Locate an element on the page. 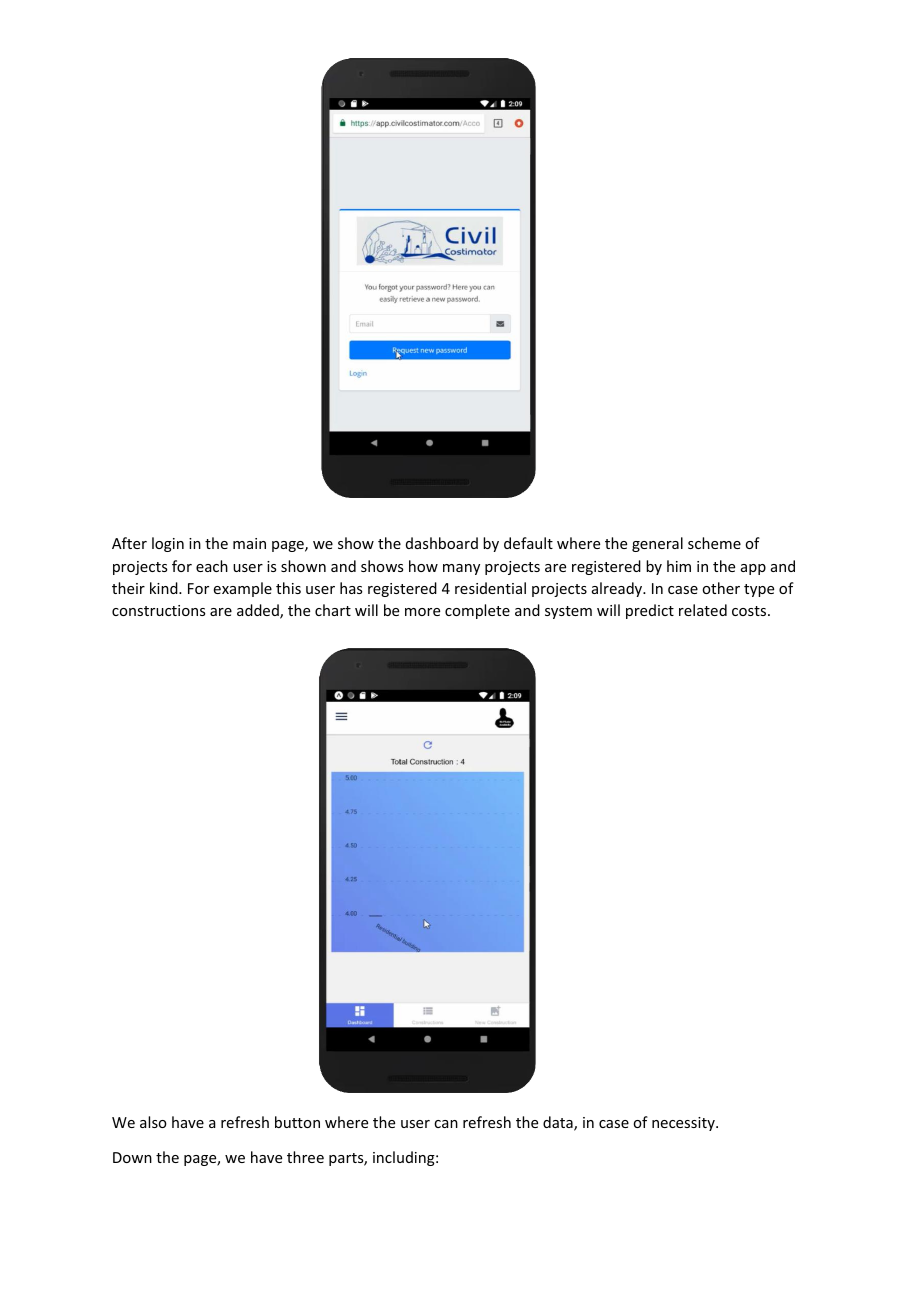  three is located at coordinates (305, 1157).
